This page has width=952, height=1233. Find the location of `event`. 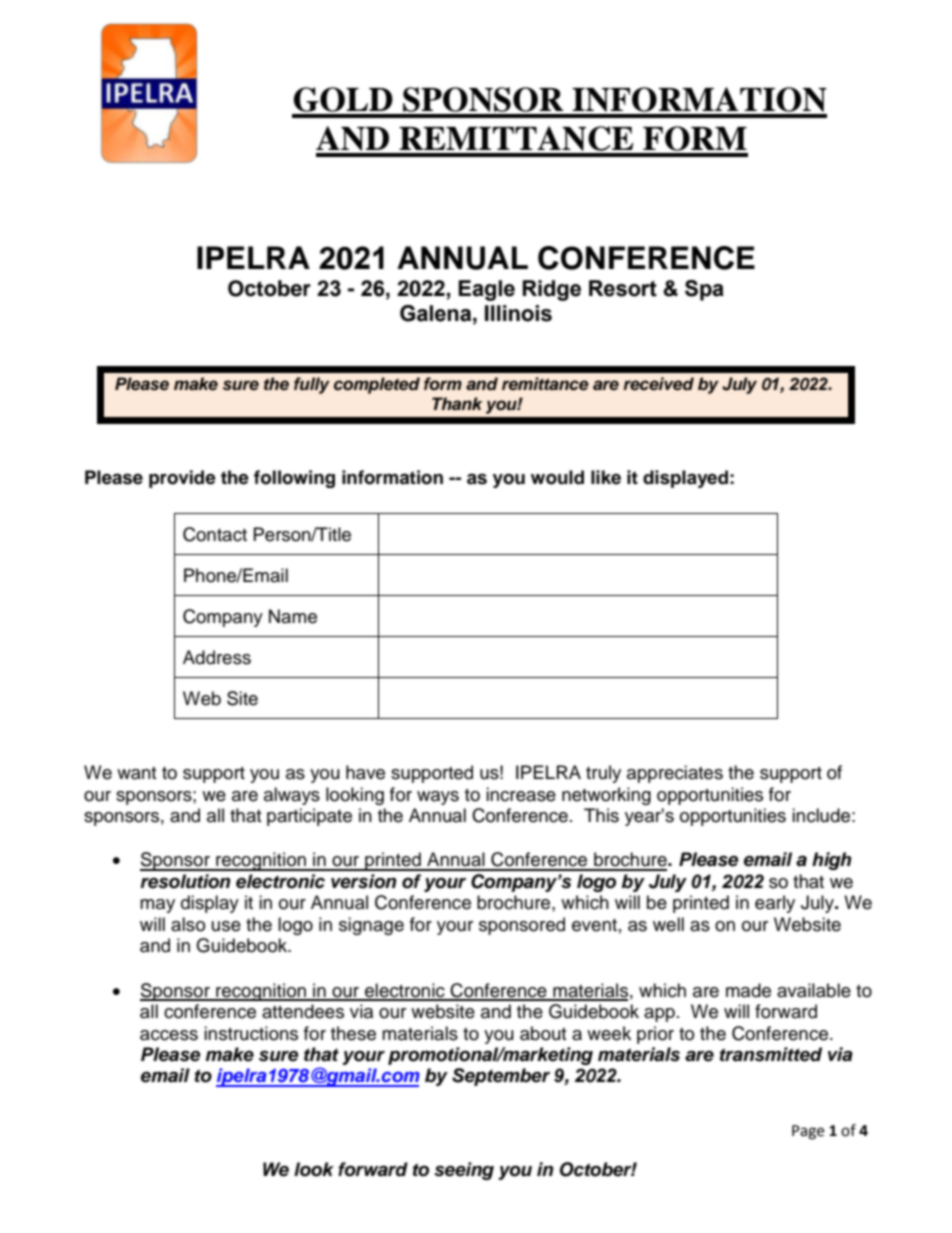

event is located at coordinates (594, 925).
